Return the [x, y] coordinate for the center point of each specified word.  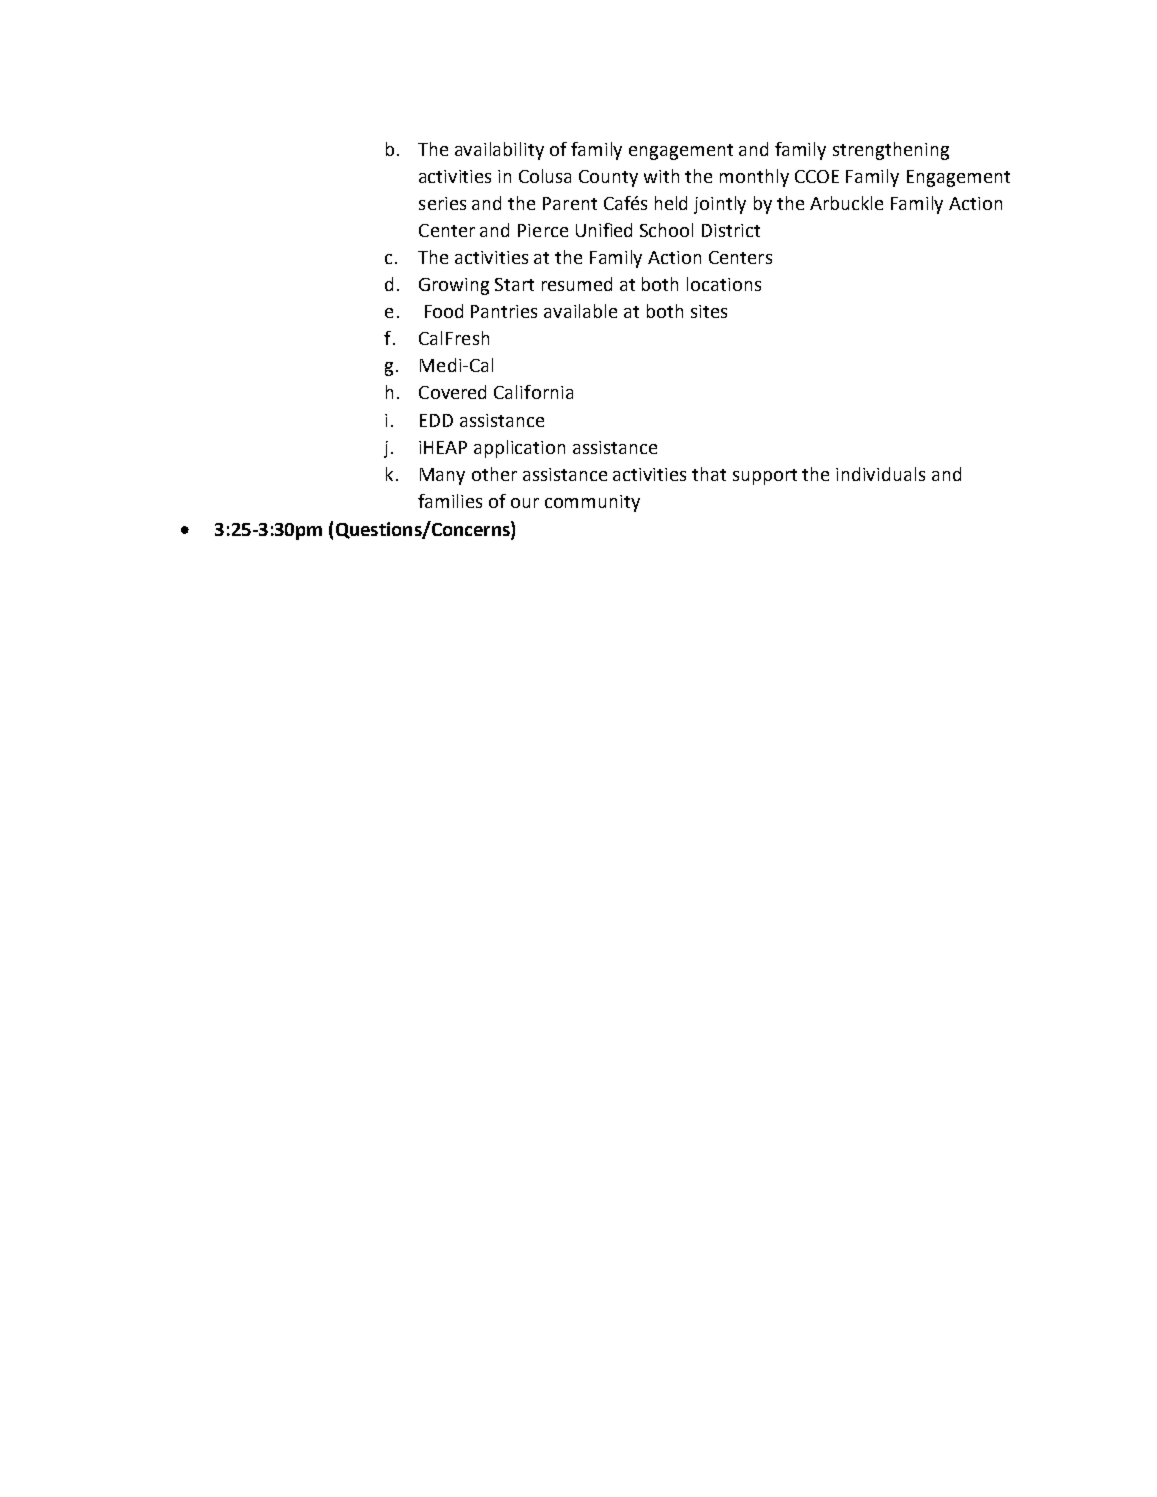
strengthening [891, 151]
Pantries [504, 311]
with [661, 176]
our [525, 503]
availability [499, 151]
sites [709, 311]
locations [724, 284]
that [709, 474]
